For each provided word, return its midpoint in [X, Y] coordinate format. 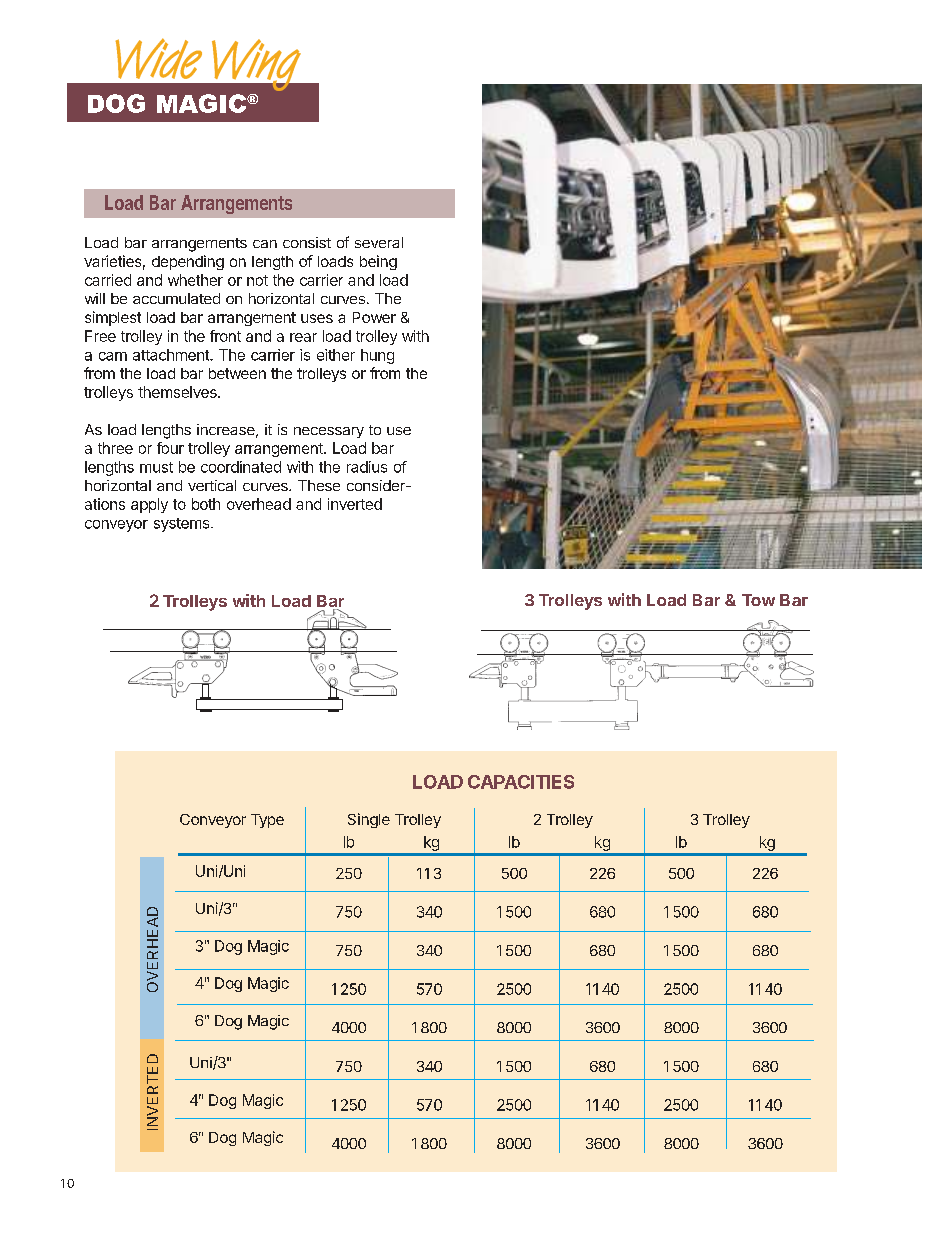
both [206, 504]
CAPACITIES [521, 782]
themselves [178, 392]
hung [377, 356]
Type [267, 821]
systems [183, 525]
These [319, 485]
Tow [758, 600]
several [379, 242]
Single [369, 820]
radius [367, 467]
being [378, 262]
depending [188, 262]
